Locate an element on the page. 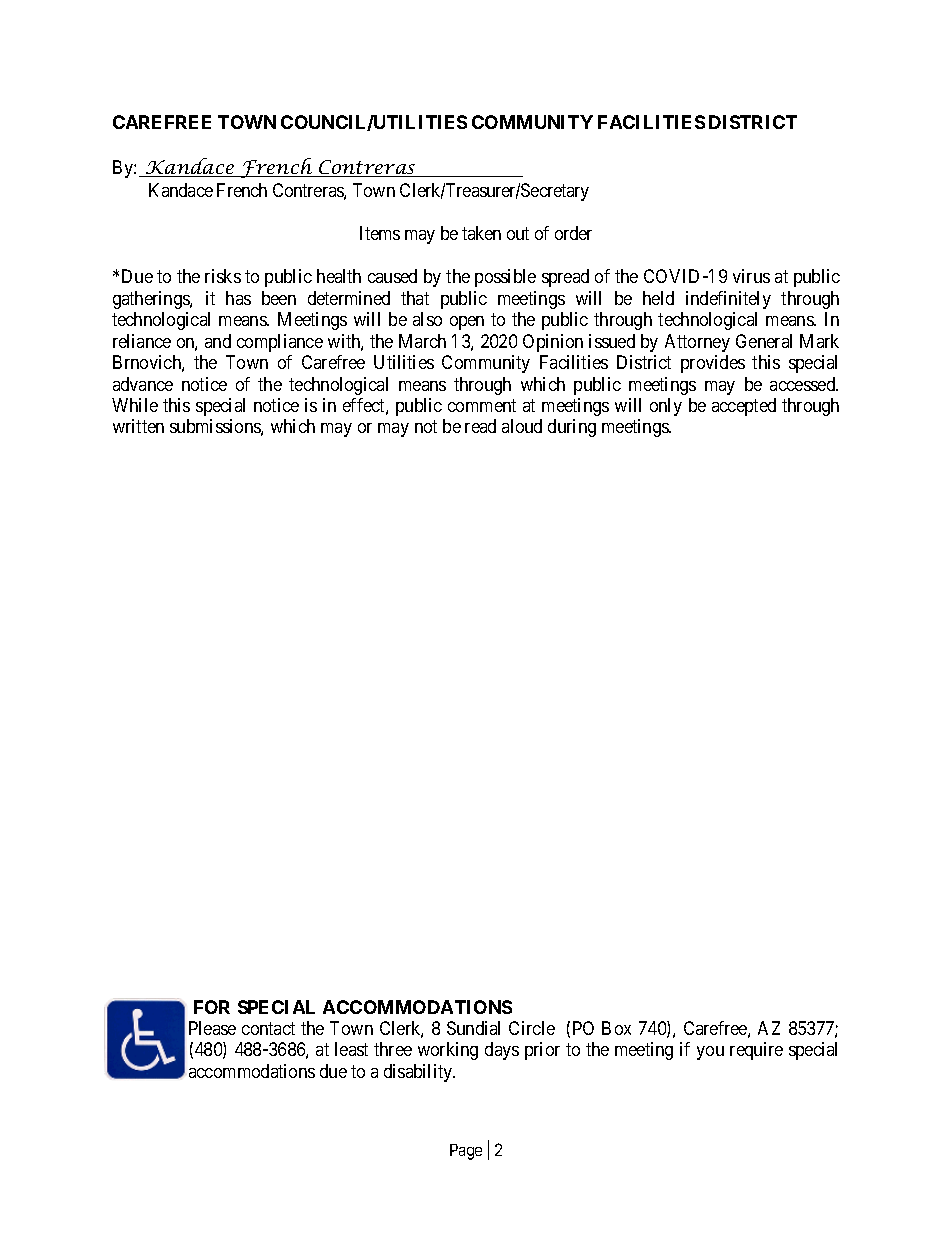 The image size is (952, 1233). risks is located at coordinates (223, 276).
